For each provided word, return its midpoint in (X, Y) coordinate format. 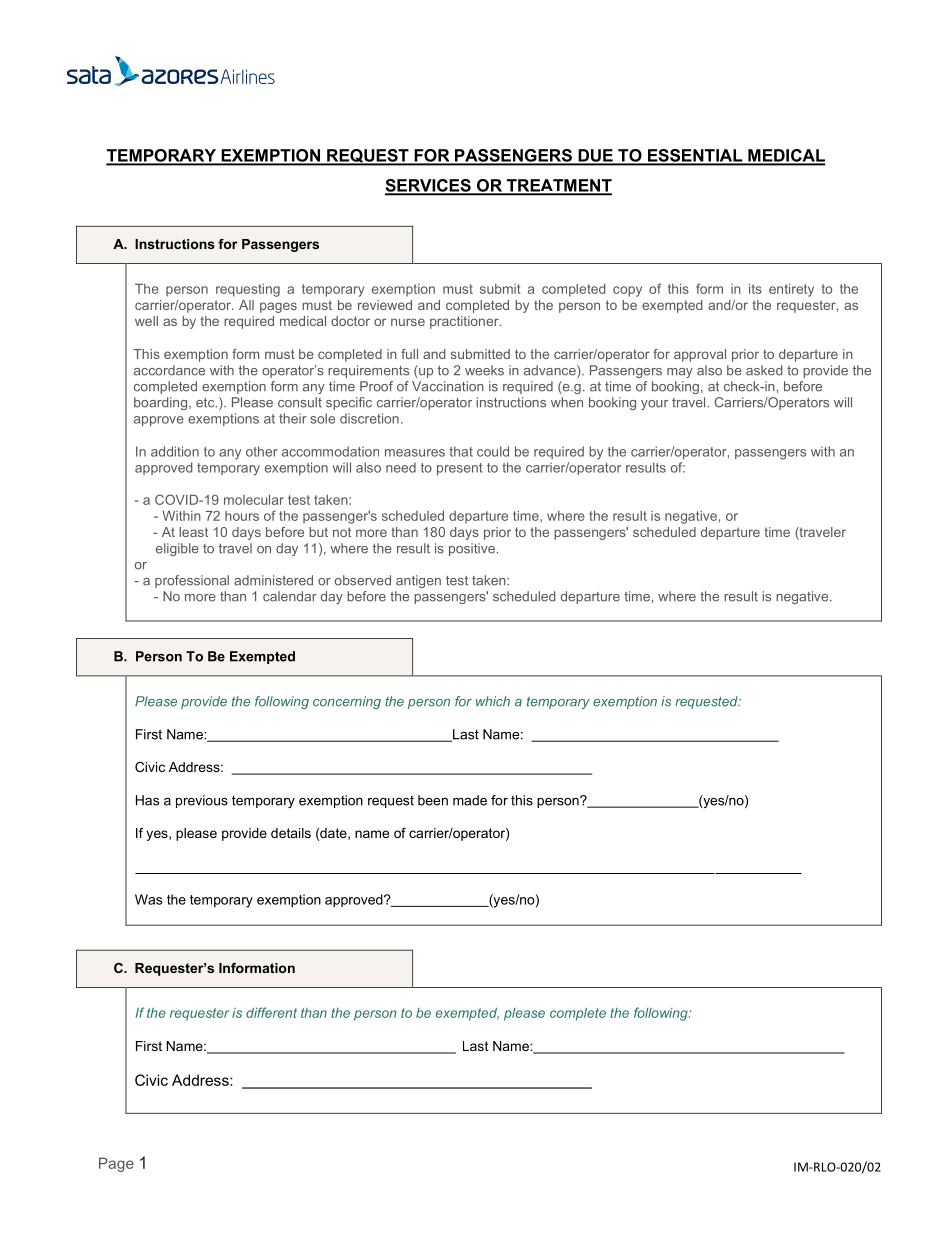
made (470, 800)
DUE (595, 156)
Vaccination (448, 386)
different (271, 1012)
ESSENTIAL (695, 156)
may (680, 373)
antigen (418, 581)
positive (472, 549)
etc (206, 403)
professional (192, 581)
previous (202, 801)
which (493, 701)
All (246, 305)
